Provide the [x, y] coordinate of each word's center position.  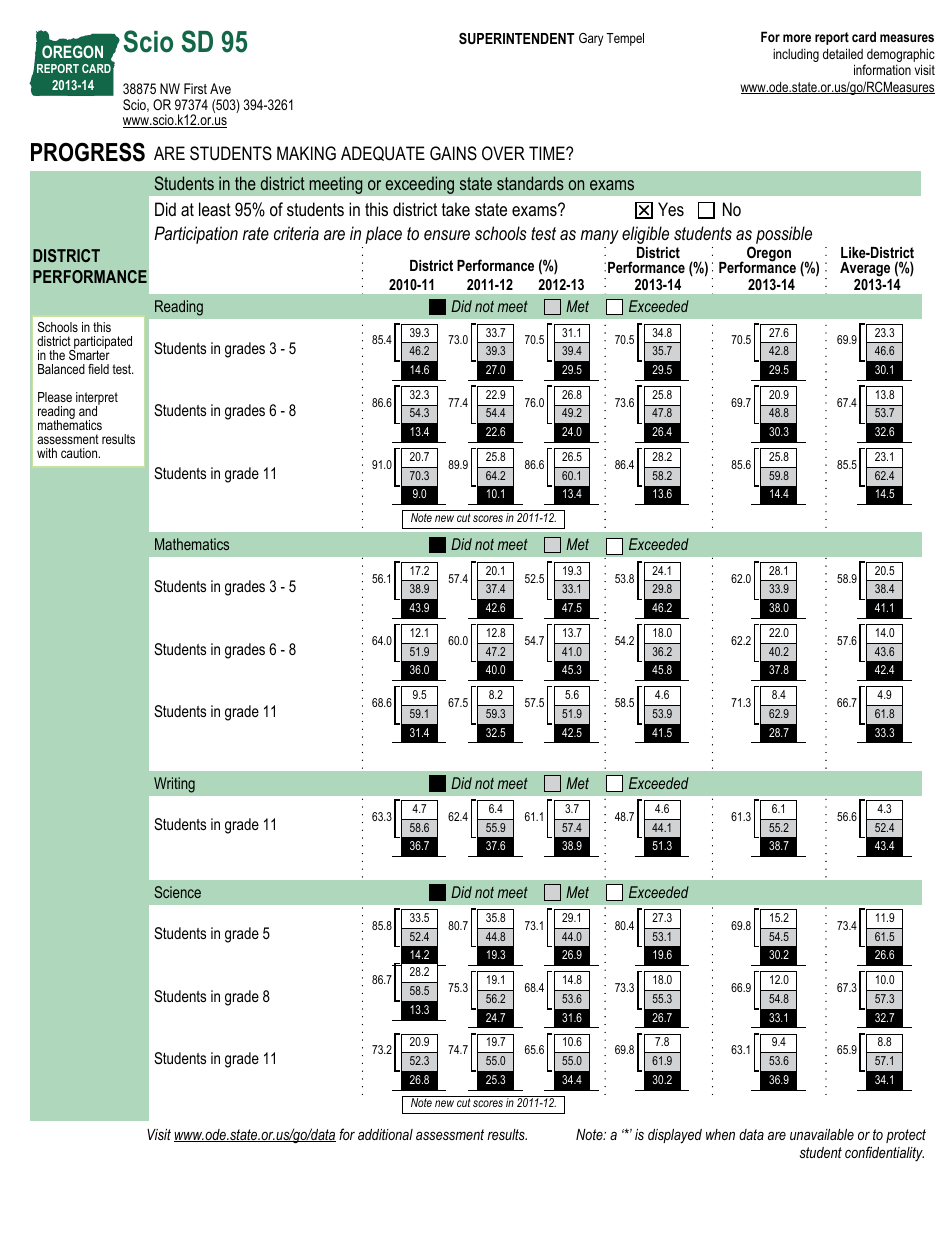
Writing [174, 785]
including [796, 55]
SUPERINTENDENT [517, 38]
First [195, 88]
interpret [97, 399]
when [720, 1134]
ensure [447, 235]
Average [866, 271]
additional [385, 1134]
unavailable [822, 1134]
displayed [675, 1136]
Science [177, 892]
